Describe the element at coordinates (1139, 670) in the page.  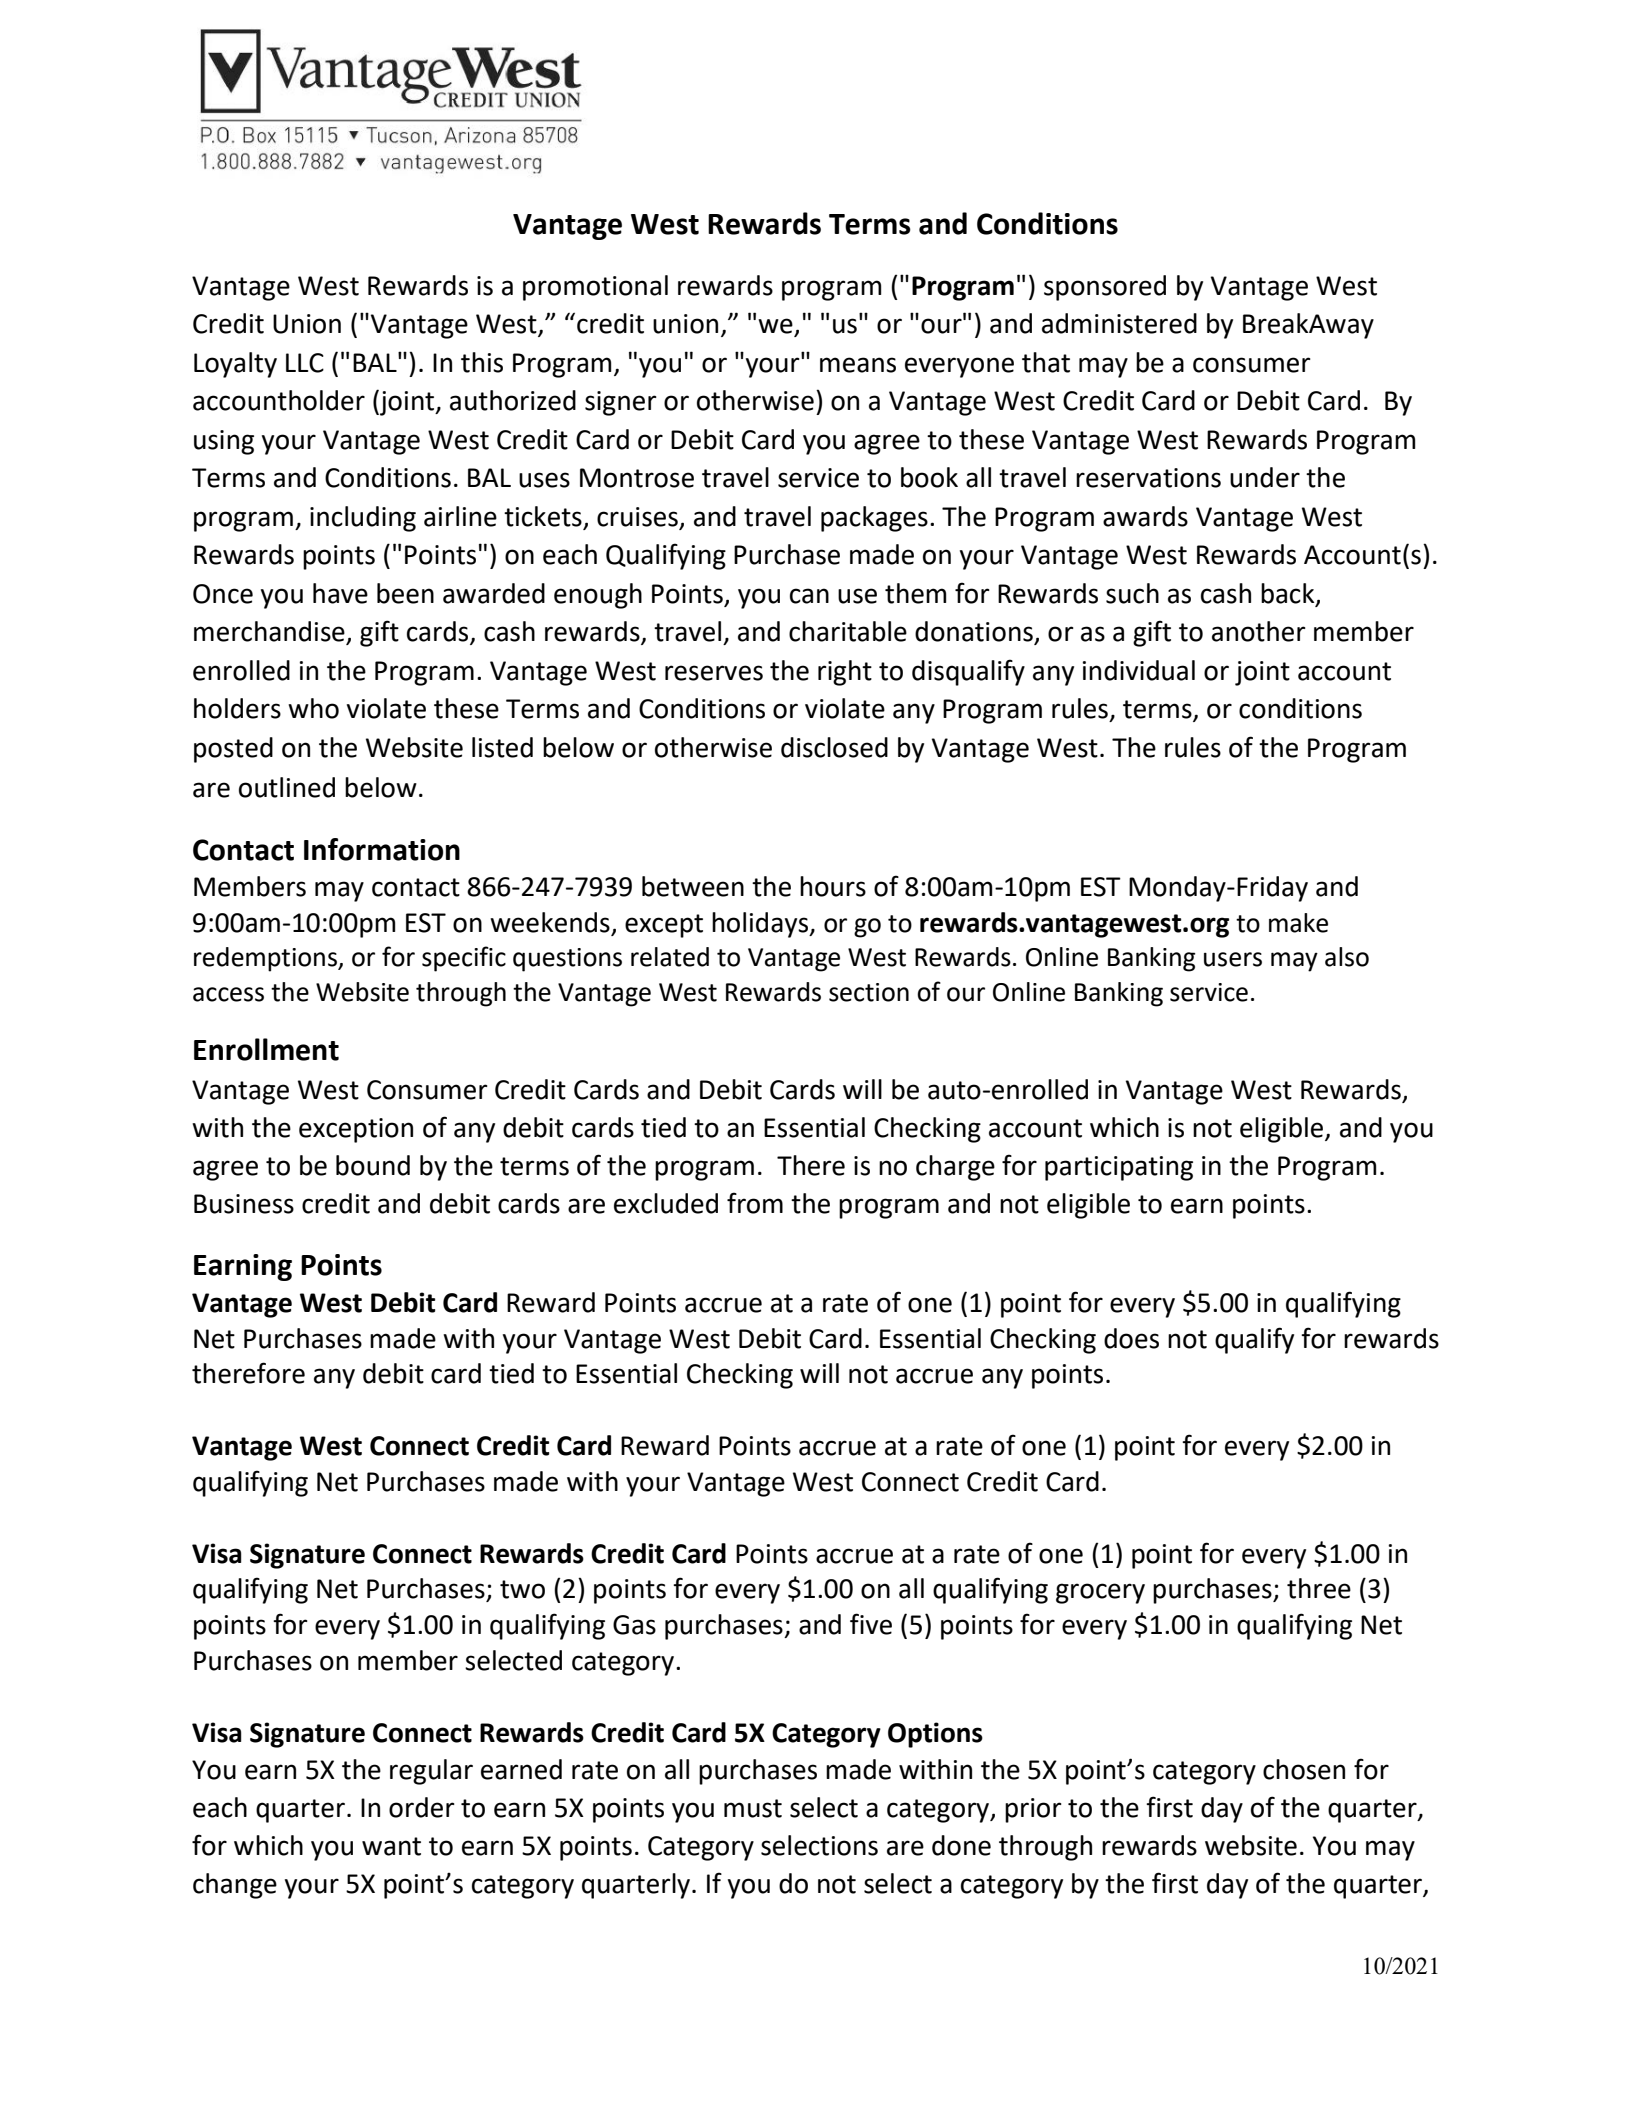
I see `individual` at that location.
